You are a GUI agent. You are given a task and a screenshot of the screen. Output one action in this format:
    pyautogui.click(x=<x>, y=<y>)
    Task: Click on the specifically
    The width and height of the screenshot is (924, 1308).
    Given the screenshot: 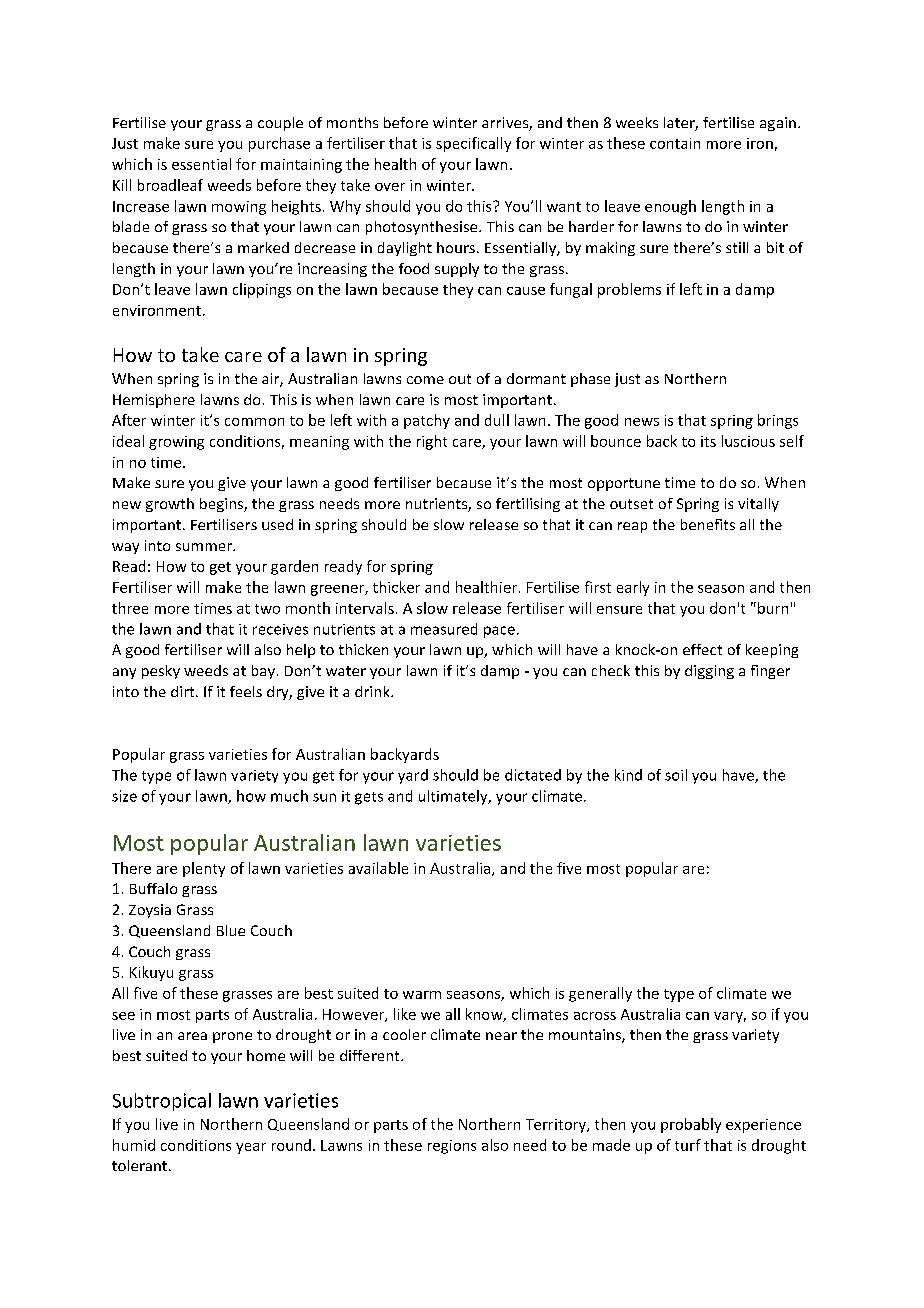 What is the action you would take?
    pyautogui.click(x=473, y=144)
